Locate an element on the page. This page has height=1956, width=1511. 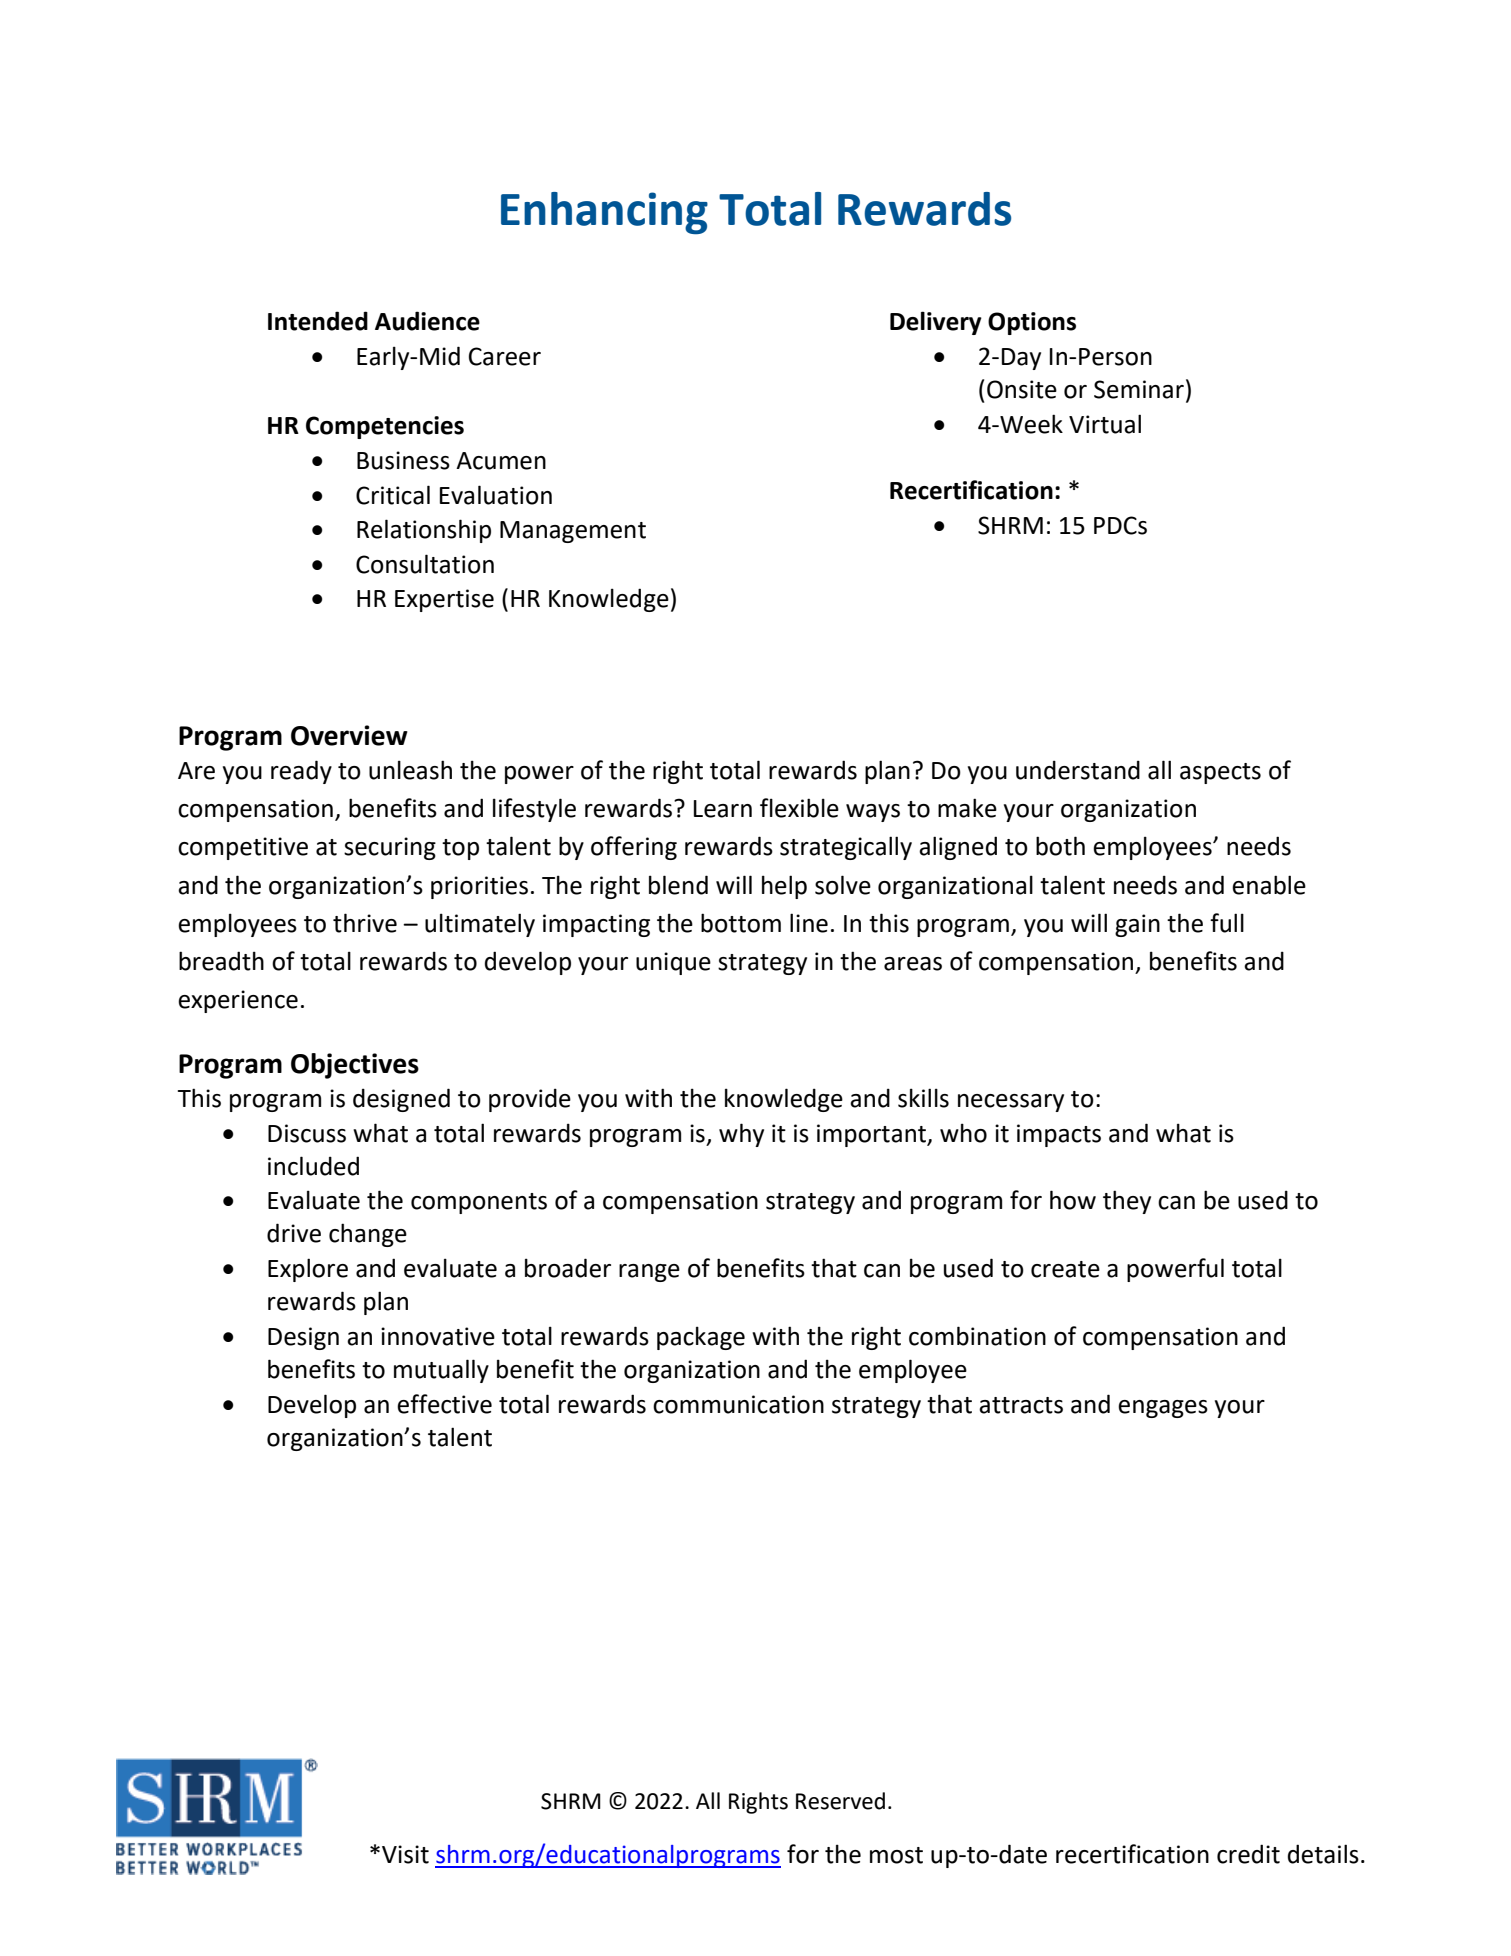
Visit is located at coordinates (405, 1854).
